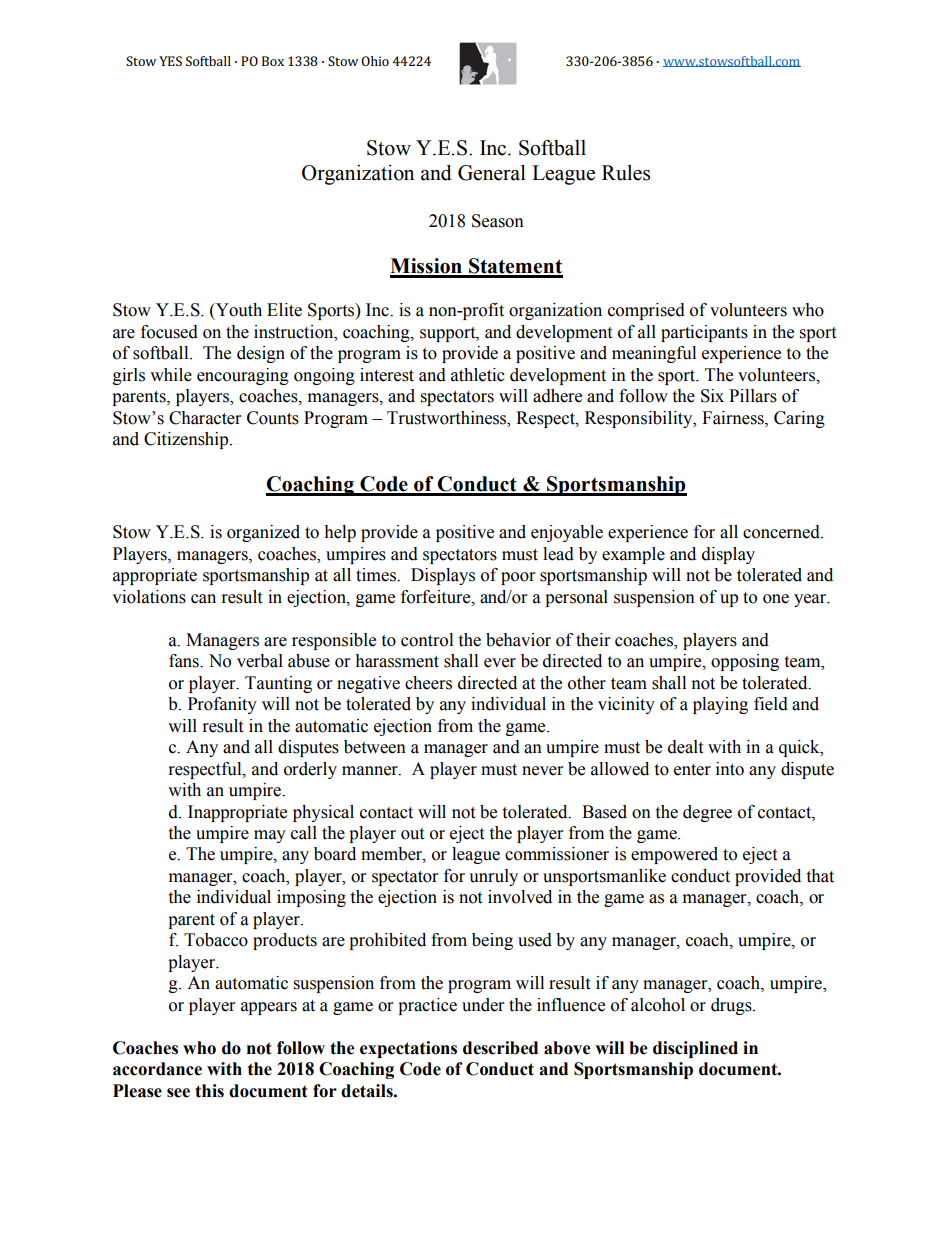 The image size is (952, 1233). I want to click on described, so click(500, 1048).
